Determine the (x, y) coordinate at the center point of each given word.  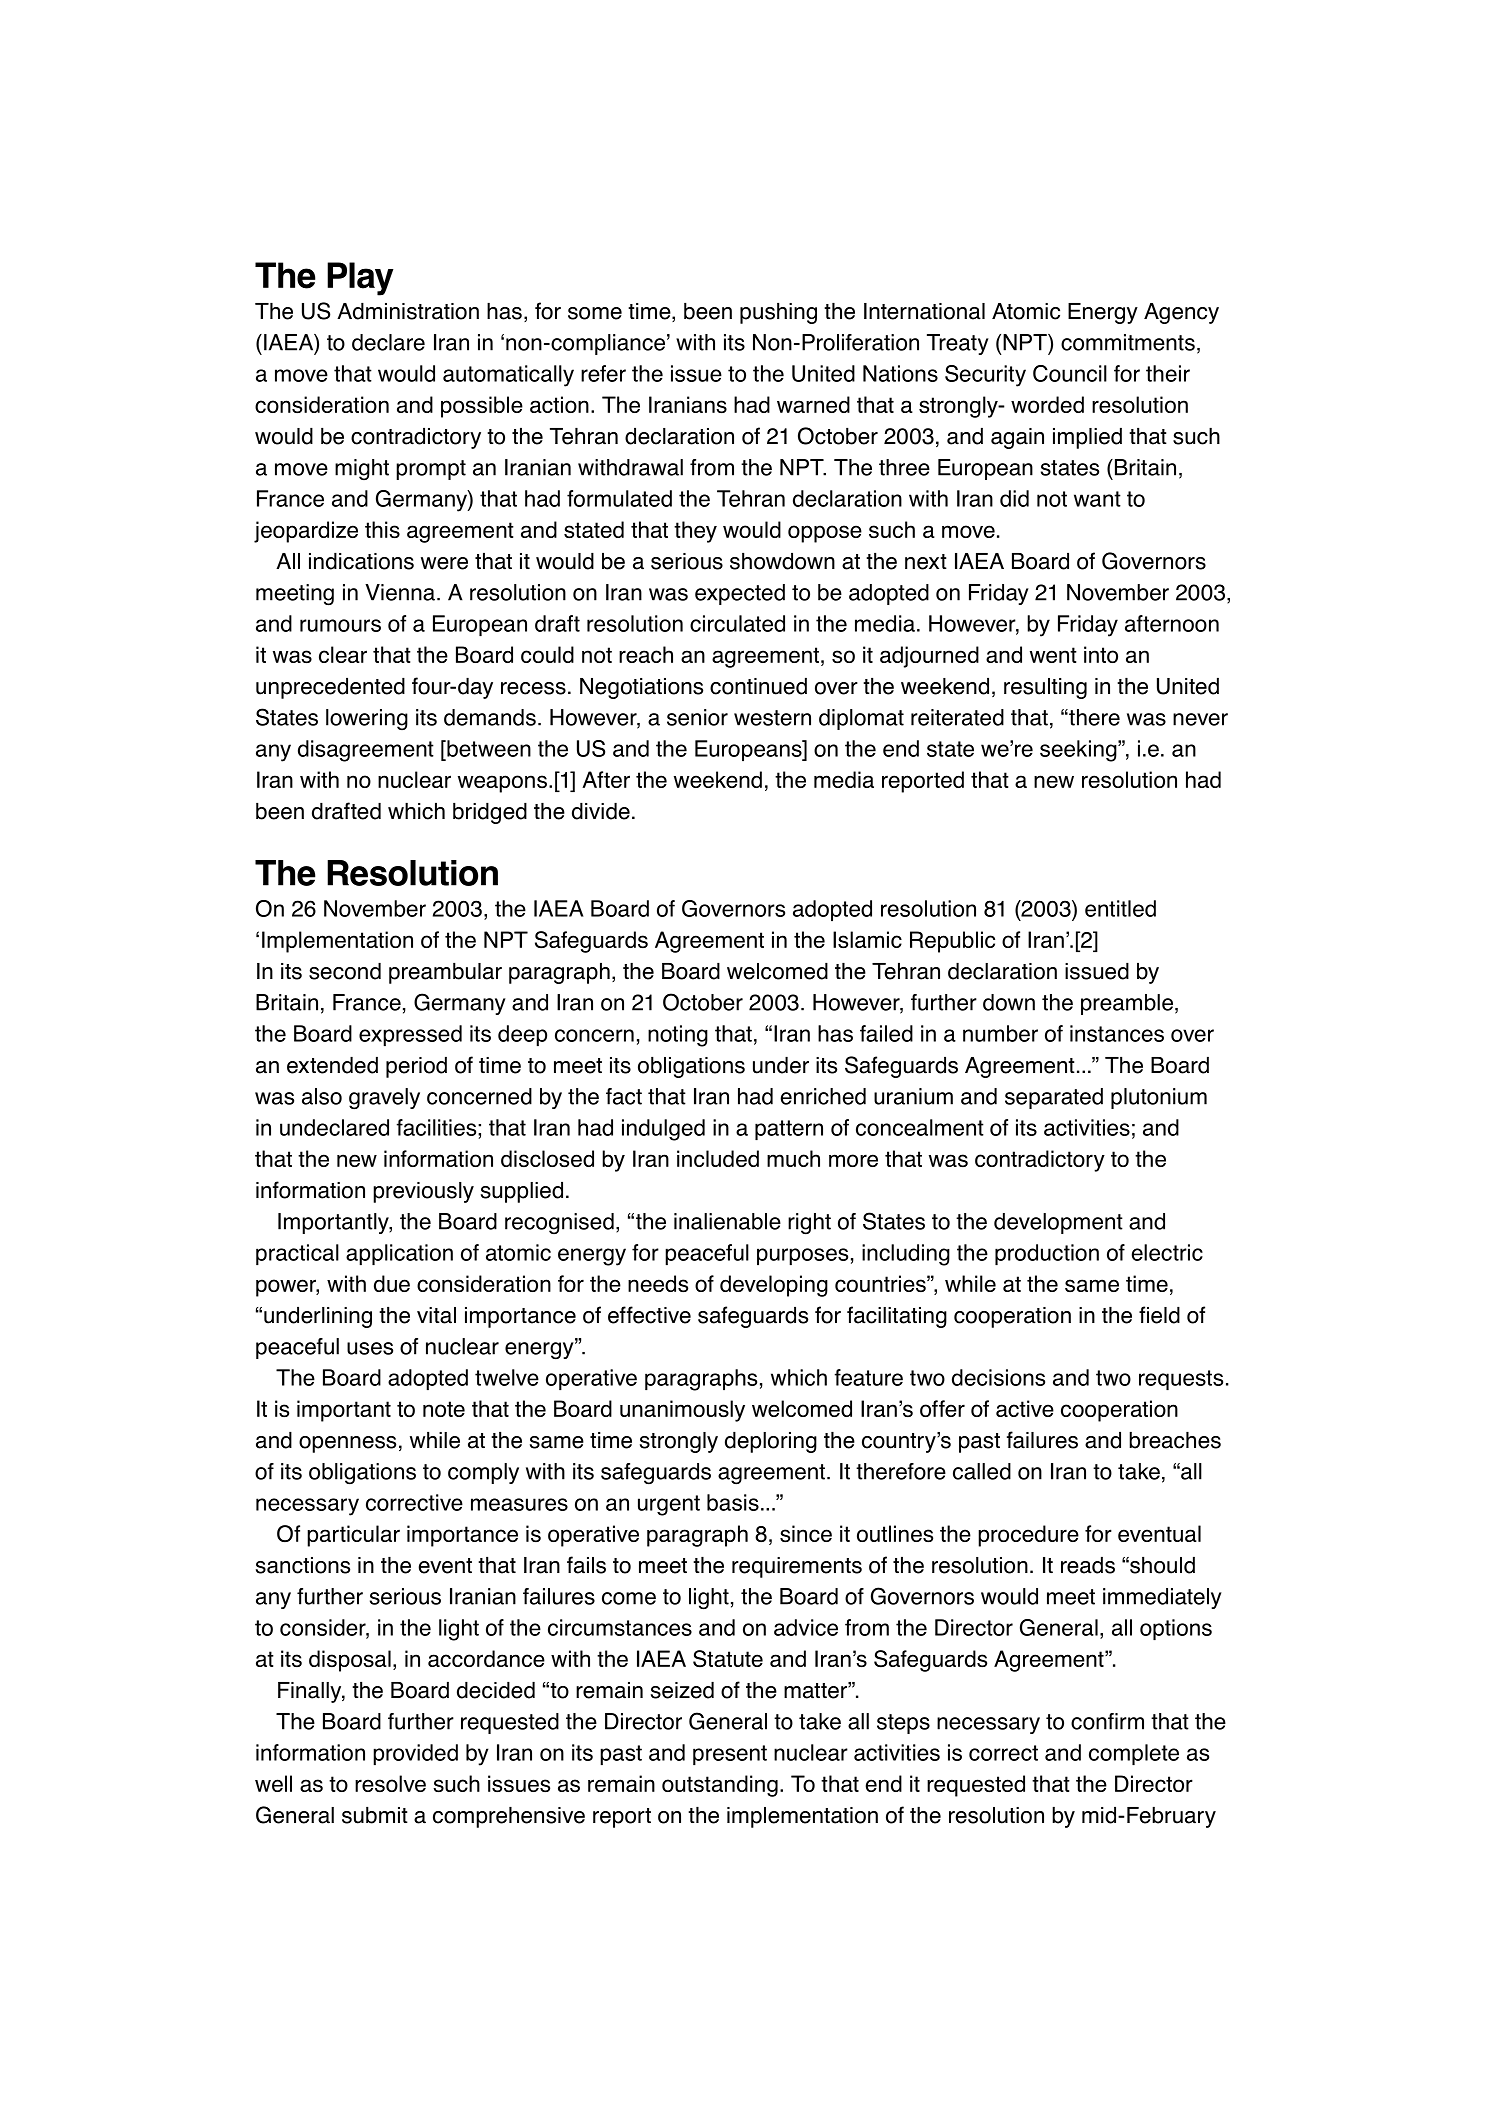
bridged (490, 813)
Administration (408, 311)
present (730, 1755)
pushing (778, 313)
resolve (390, 1783)
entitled (1120, 908)
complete (1134, 1754)
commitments (1128, 342)
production (1047, 1254)
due (392, 1283)
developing (774, 1286)
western (772, 718)
